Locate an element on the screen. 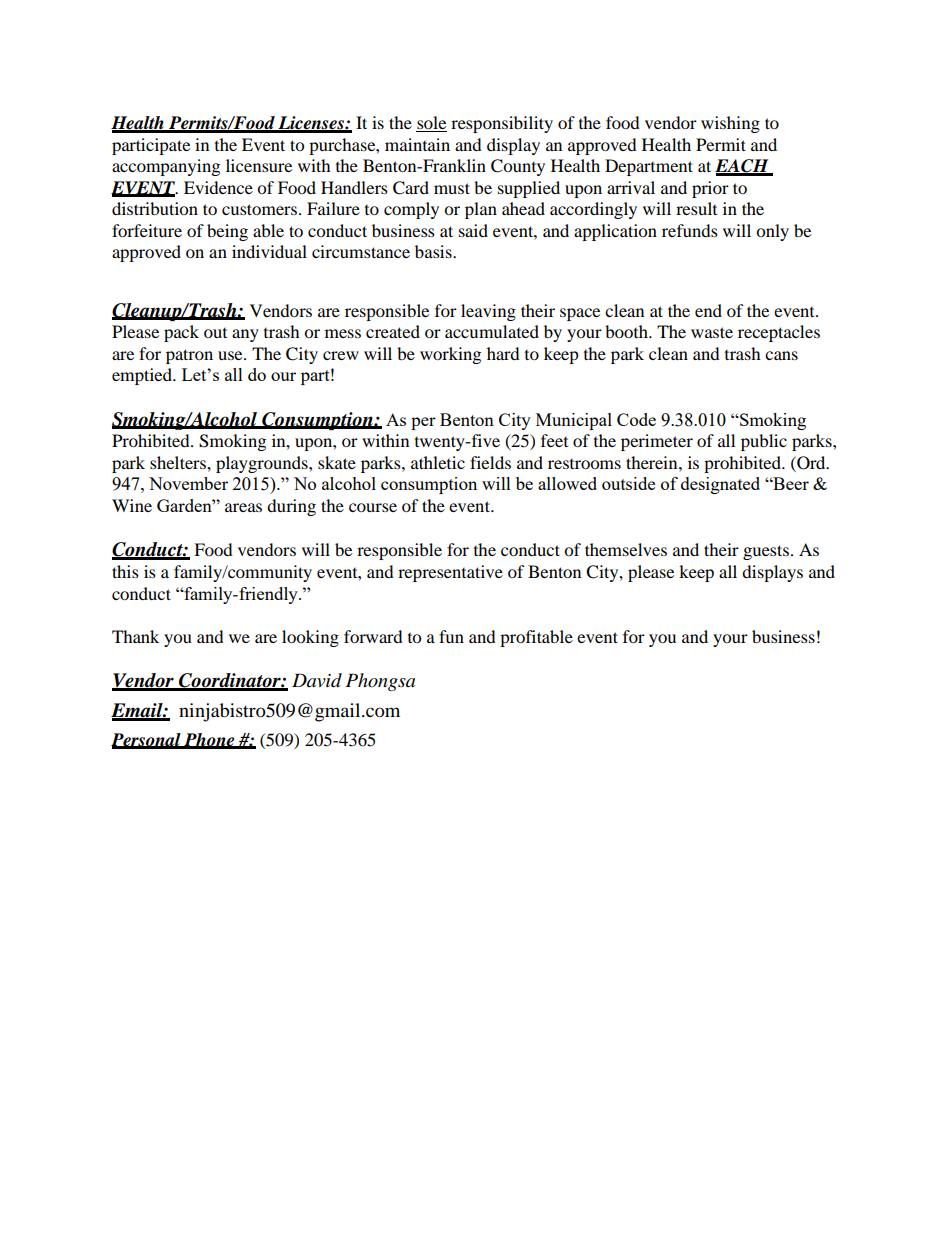  accompanying is located at coordinates (166, 167).
